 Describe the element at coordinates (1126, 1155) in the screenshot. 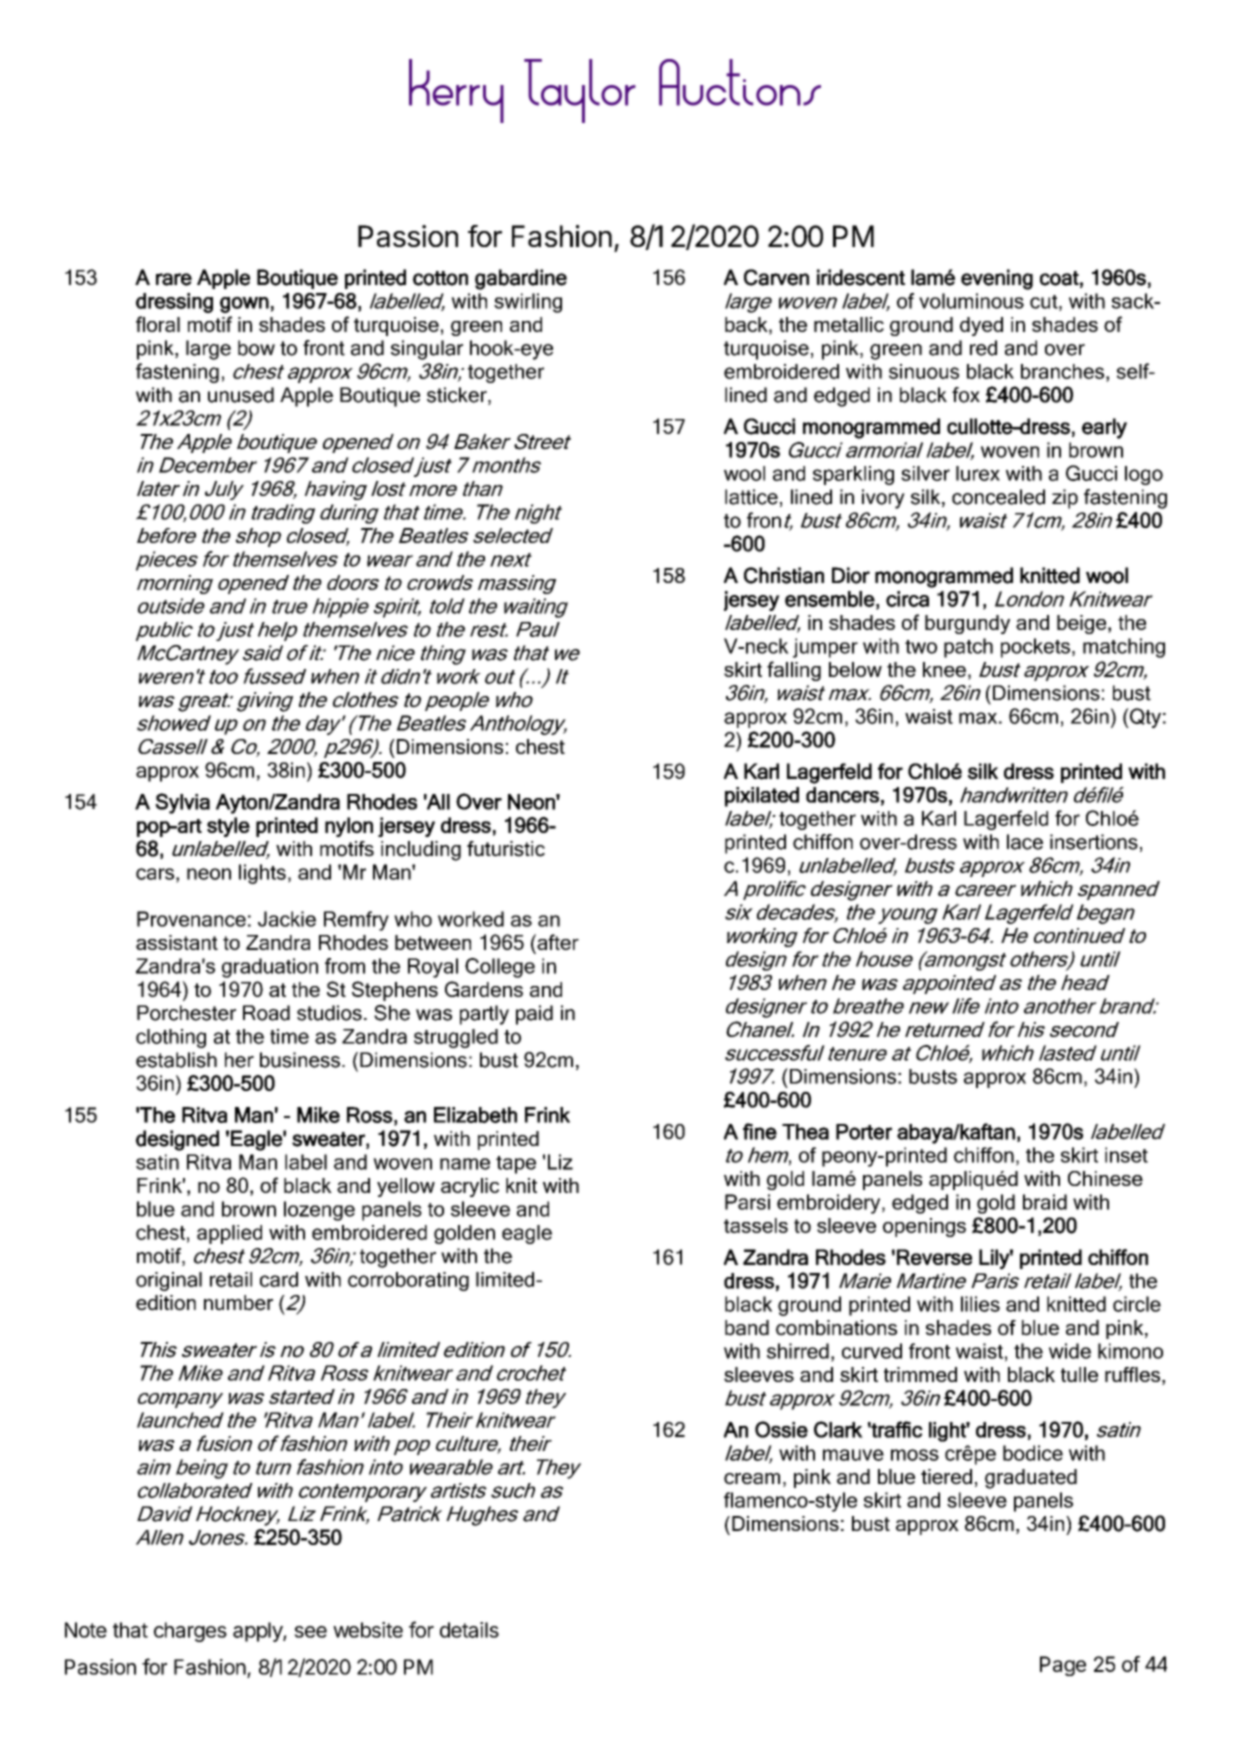

I see `inset` at that location.
